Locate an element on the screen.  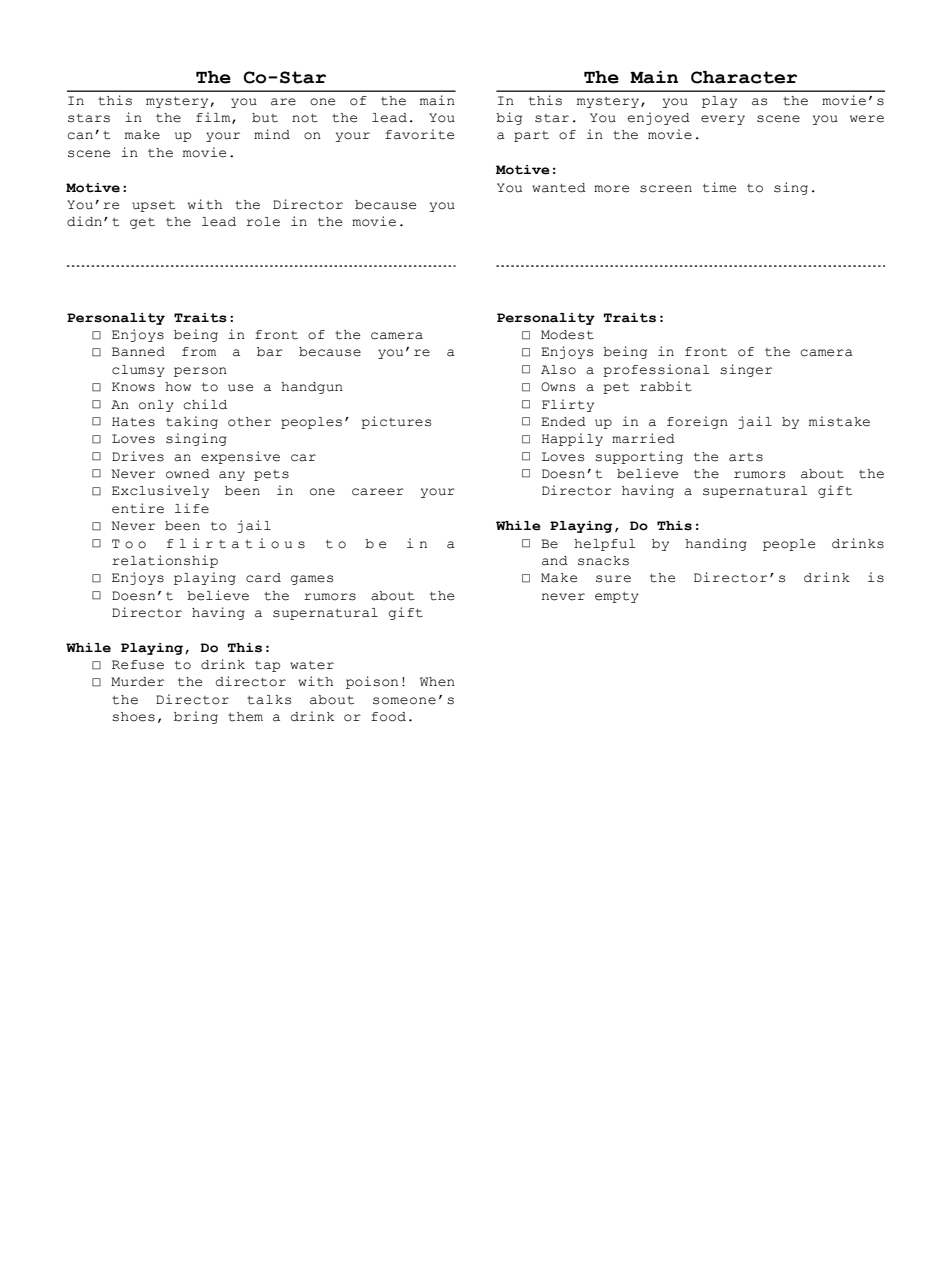
career is located at coordinates (378, 492).
